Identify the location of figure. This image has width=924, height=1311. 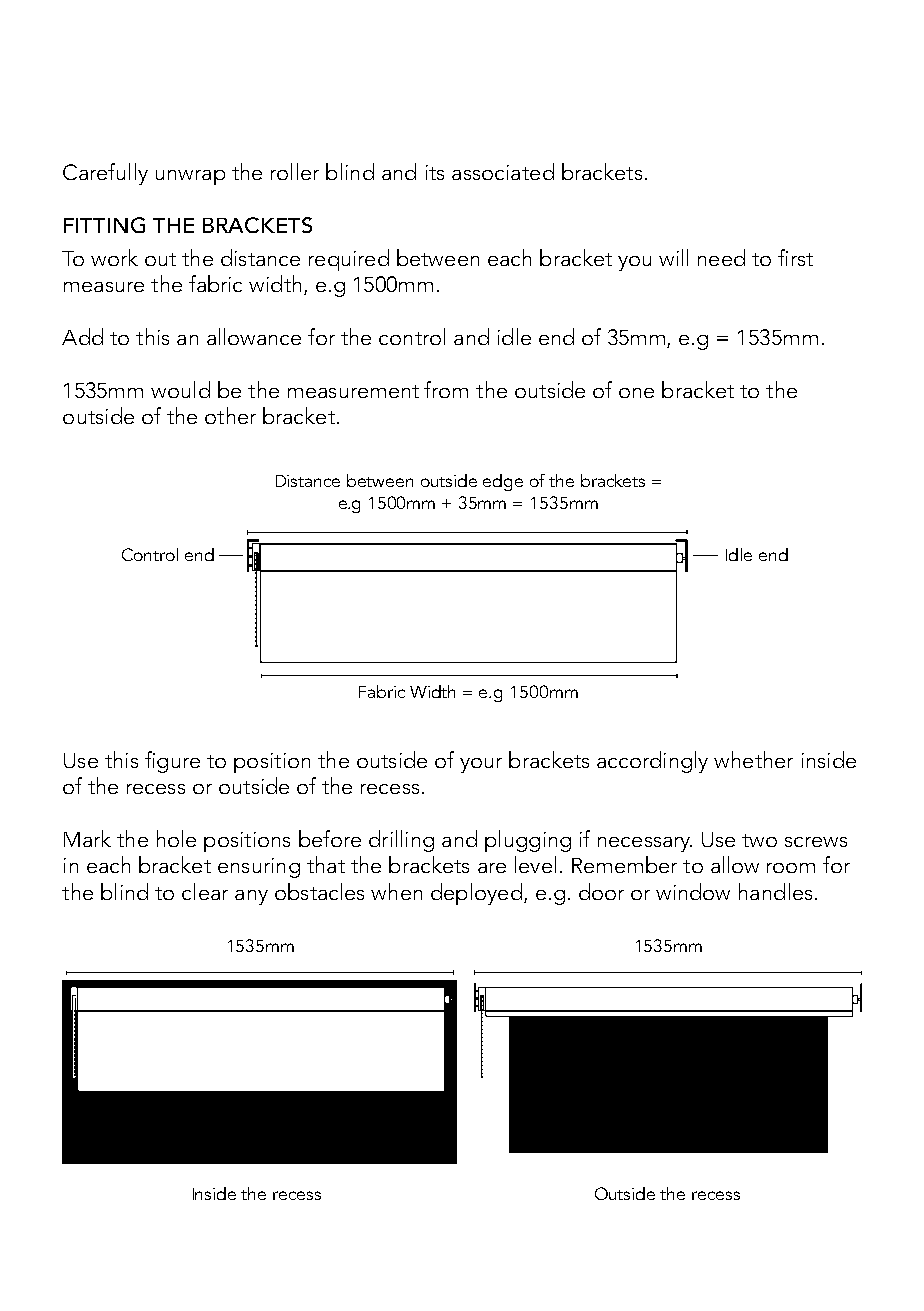
(172, 762).
